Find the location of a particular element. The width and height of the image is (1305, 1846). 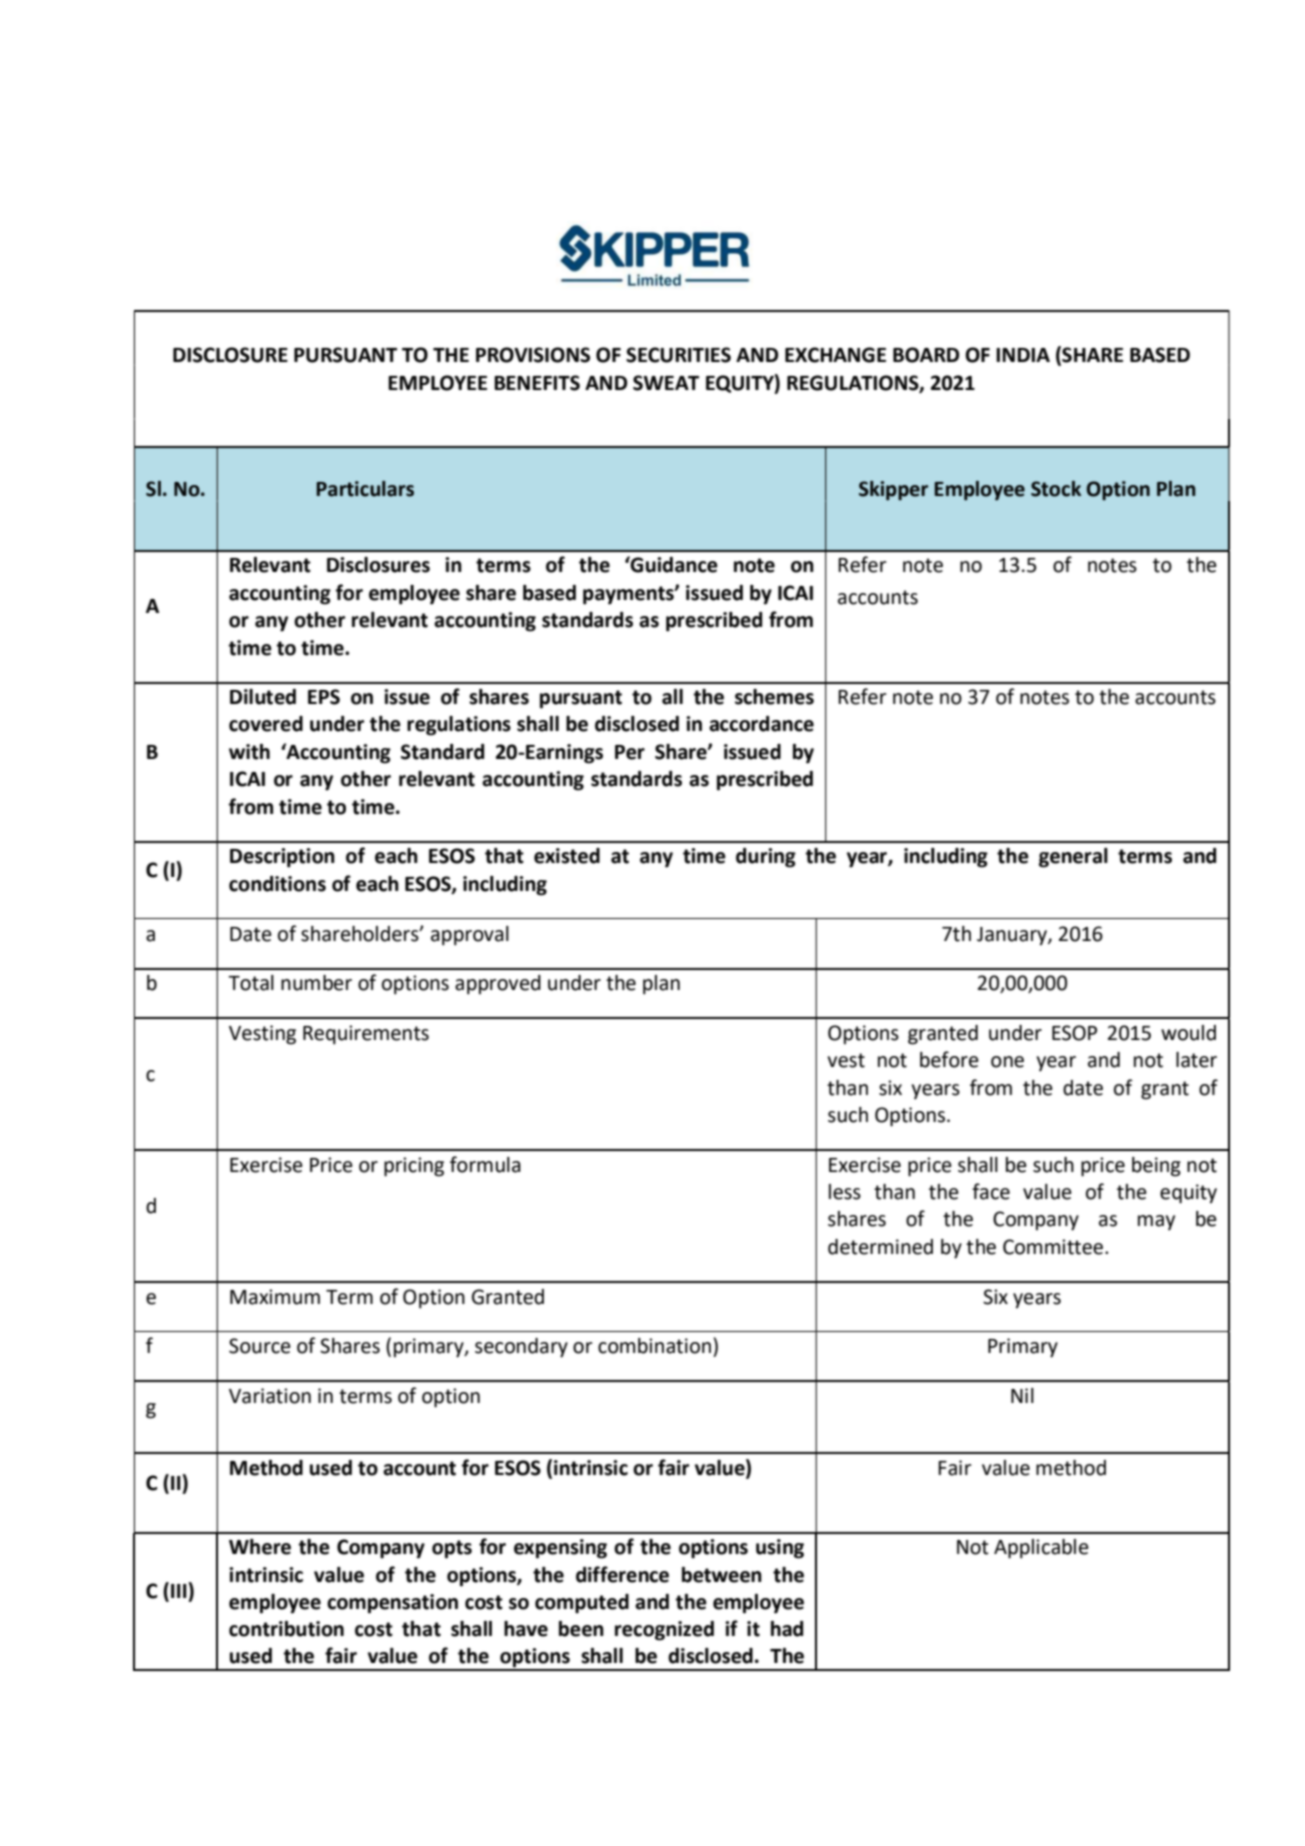

between is located at coordinates (722, 1575).
